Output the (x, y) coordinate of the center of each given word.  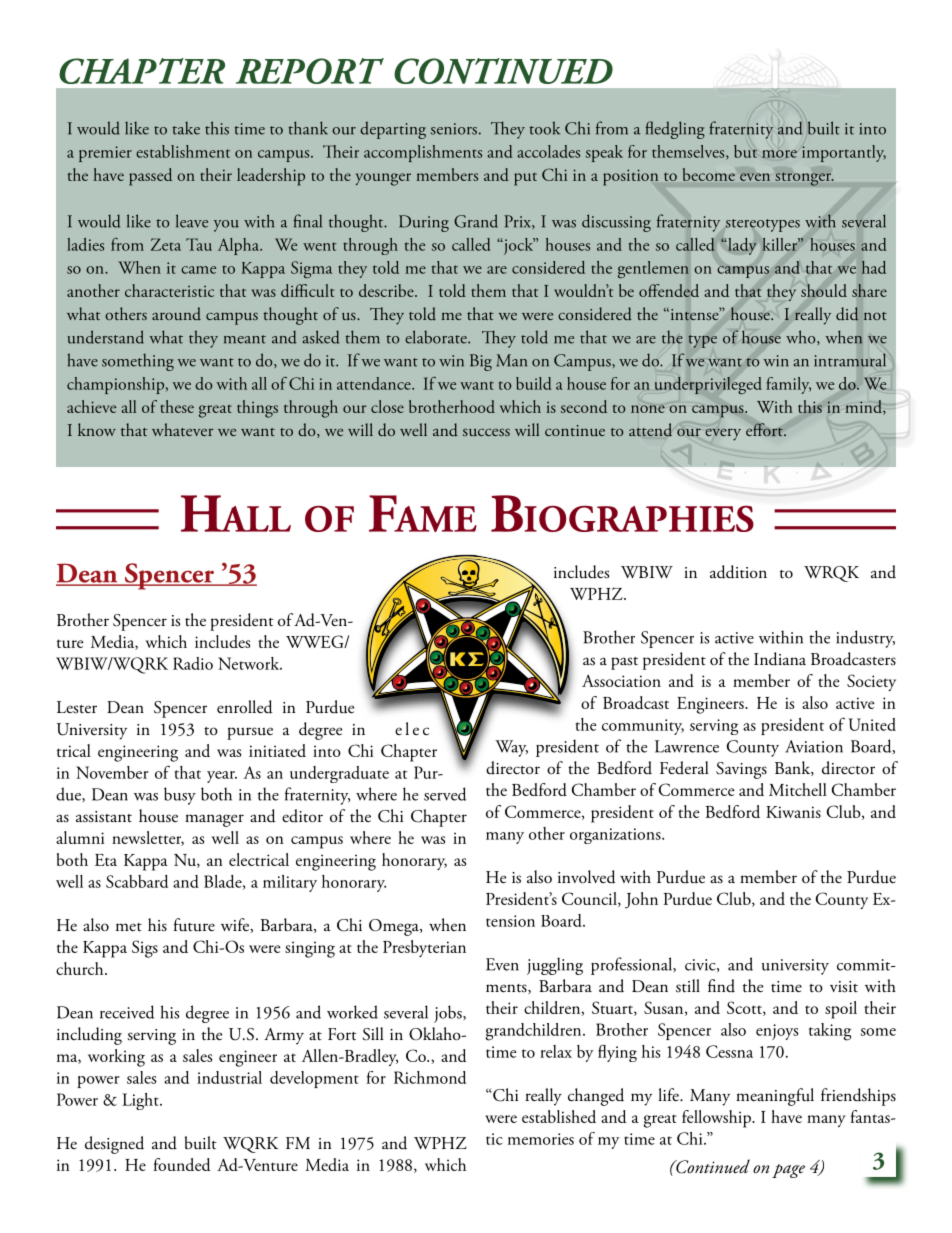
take (186, 128)
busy (180, 796)
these (177, 406)
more (779, 154)
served (445, 794)
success (486, 432)
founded (182, 1164)
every (723, 434)
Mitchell (798, 789)
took (544, 128)
